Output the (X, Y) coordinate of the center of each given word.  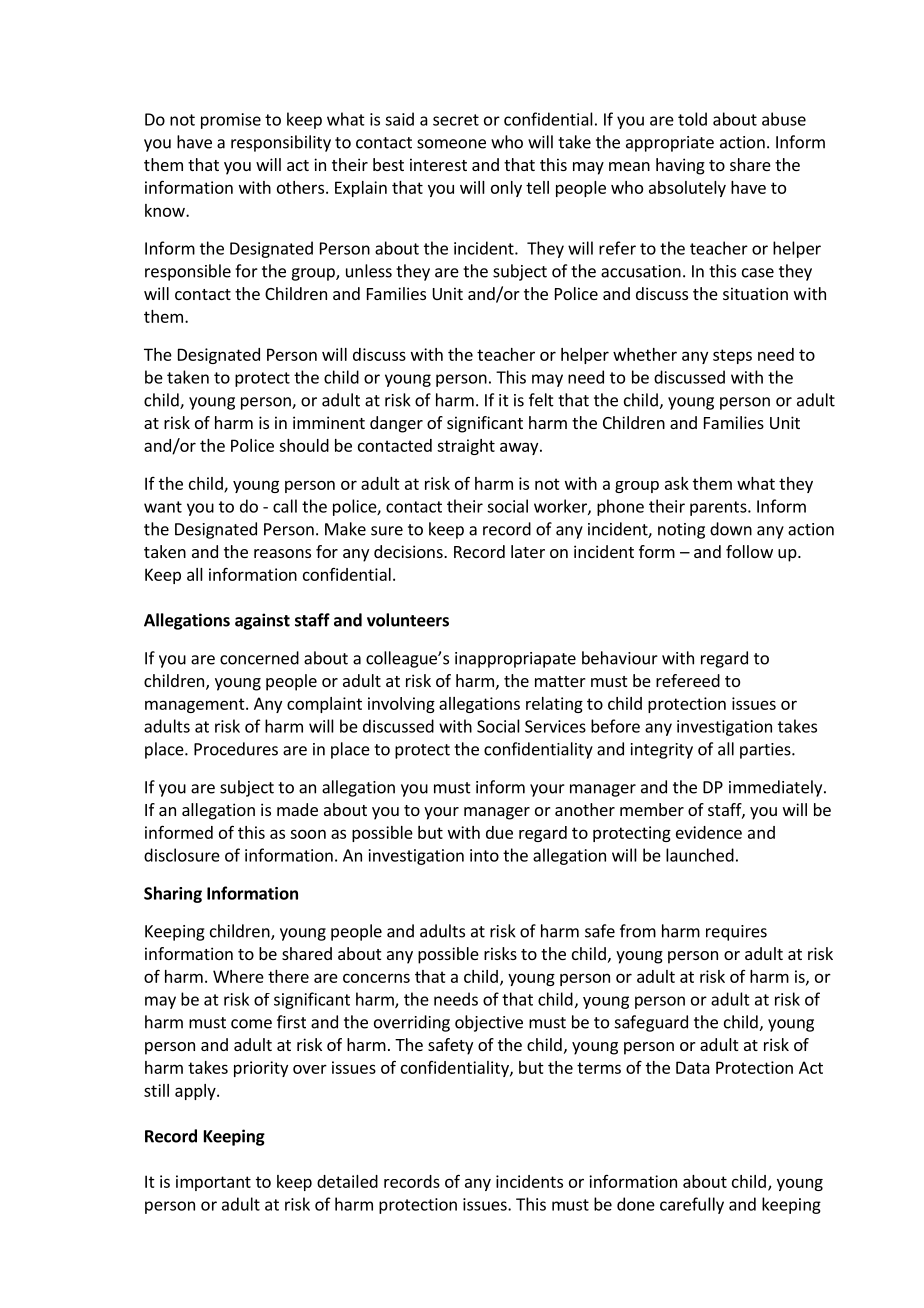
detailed (347, 1181)
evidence (709, 832)
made (297, 809)
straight (466, 447)
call (285, 506)
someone (451, 144)
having (680, 166)
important (213, 1183)
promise (231, 121)
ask (677, 483)
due (499, 832)
